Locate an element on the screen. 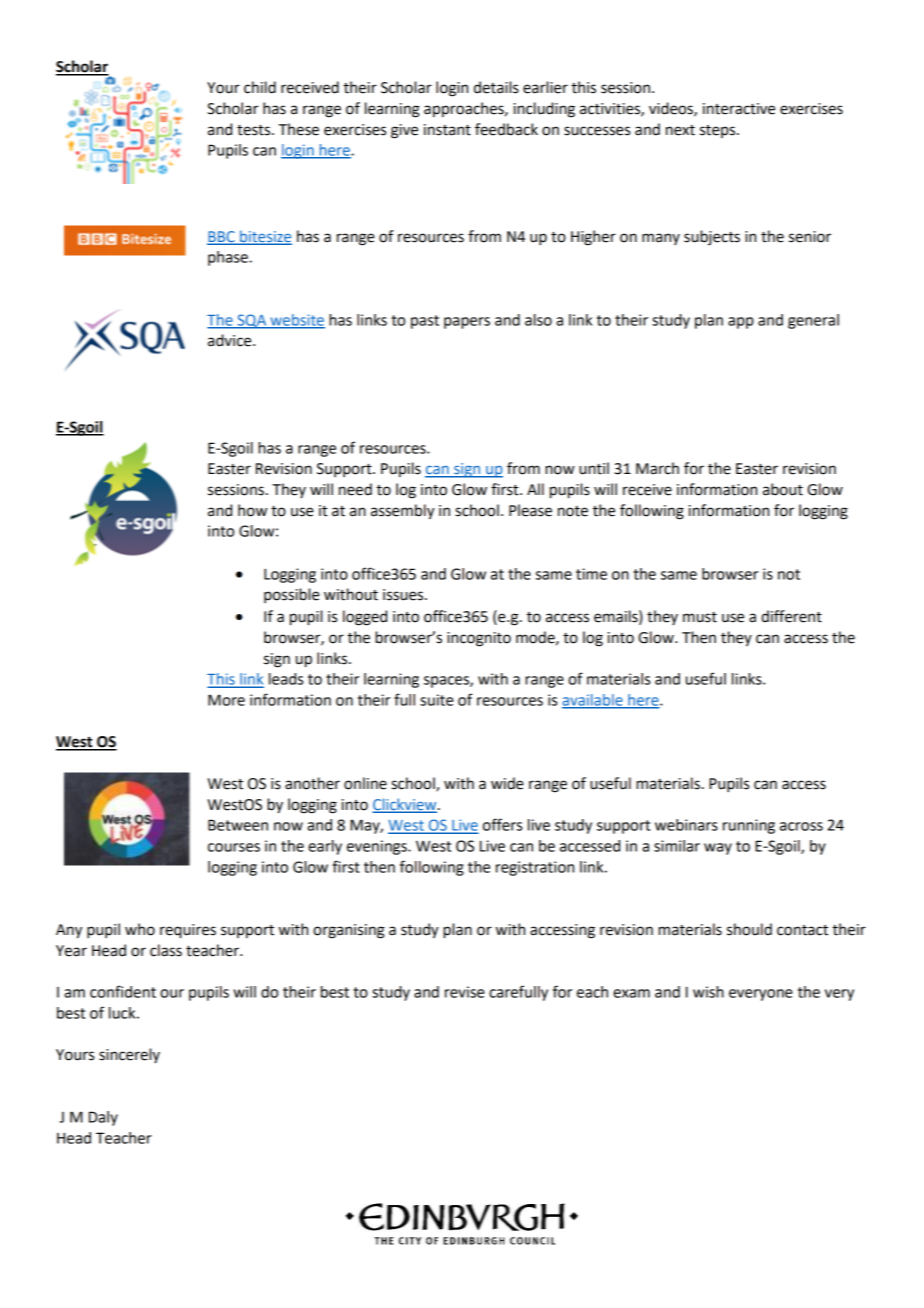  revise is located at coordinates (465, 992).
